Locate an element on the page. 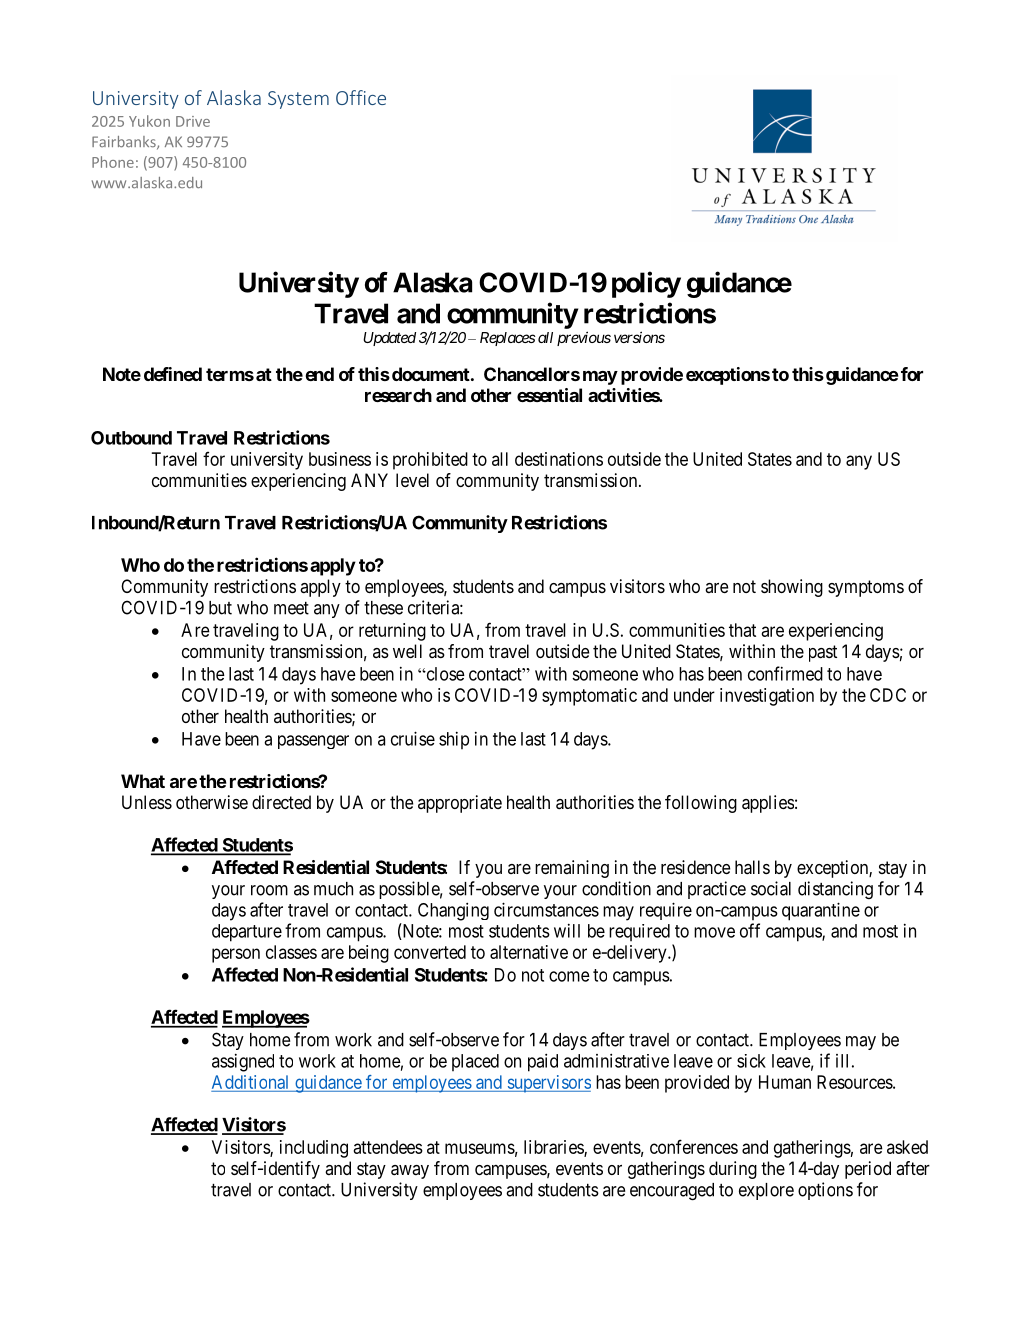  including is located at coordinates (314, 1149).
